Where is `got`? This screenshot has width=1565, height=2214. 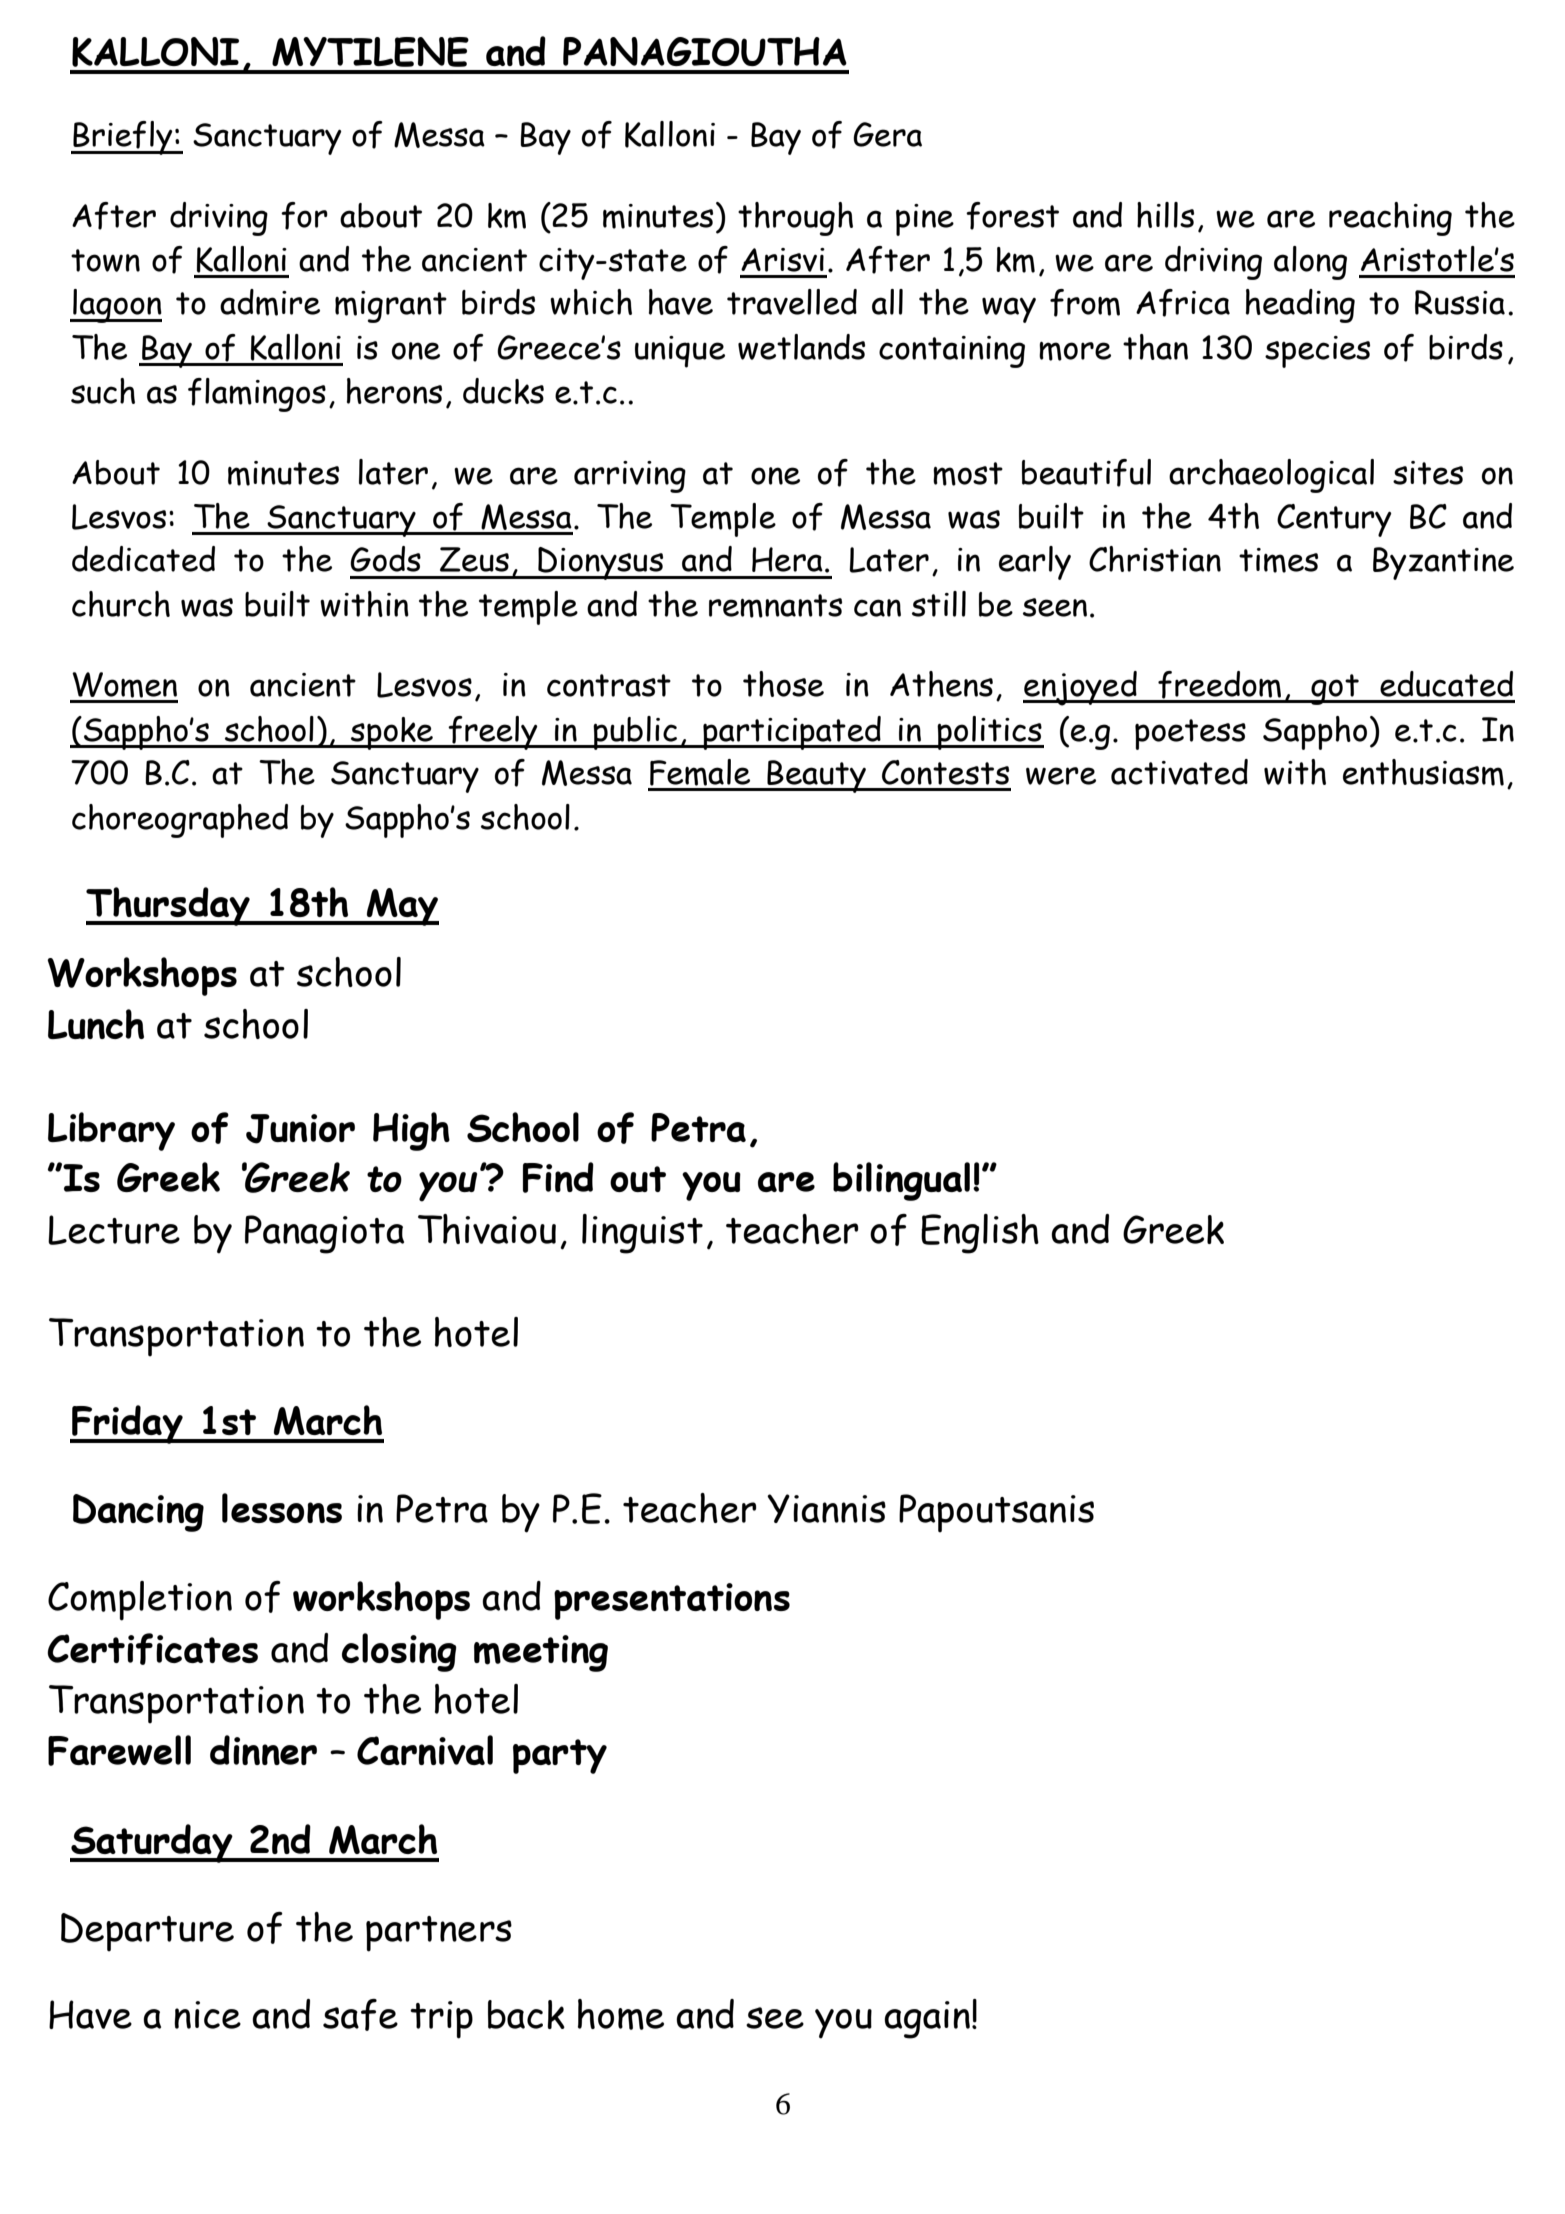
got is located at coordinates (1335, 689).
